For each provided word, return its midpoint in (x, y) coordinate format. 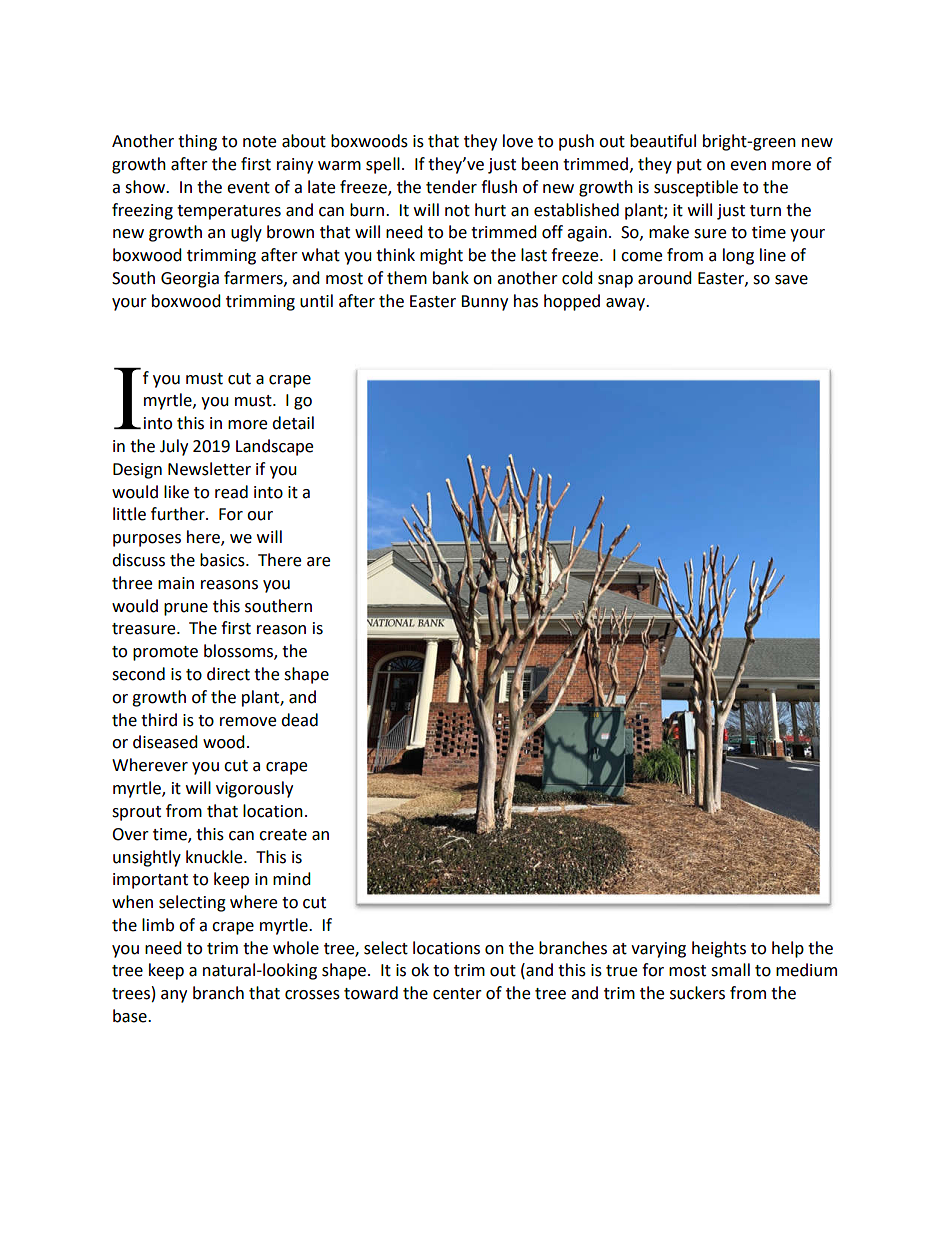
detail (293, 423)
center (457, 994)
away (626, 304)
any (174, 996)
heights (719, 949)
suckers (697, 993)
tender (451, 187)
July (174, 447)
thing (197, 142)
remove (248, 722)
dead (299, 720)
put (689, 166)
